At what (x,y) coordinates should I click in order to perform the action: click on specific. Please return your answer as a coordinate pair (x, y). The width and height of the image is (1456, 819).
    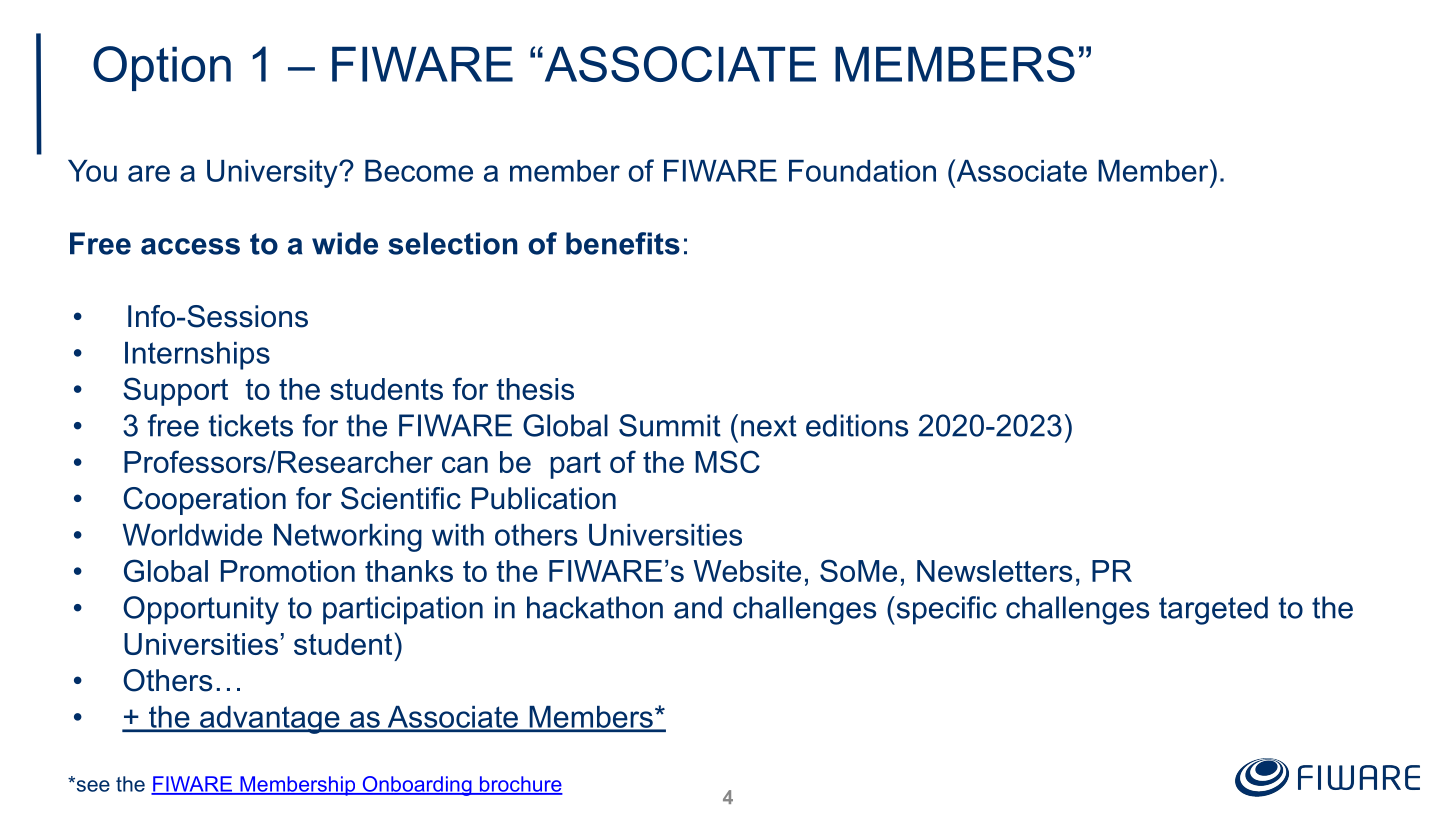
    Looking at the image, I should click on (945, 610).
